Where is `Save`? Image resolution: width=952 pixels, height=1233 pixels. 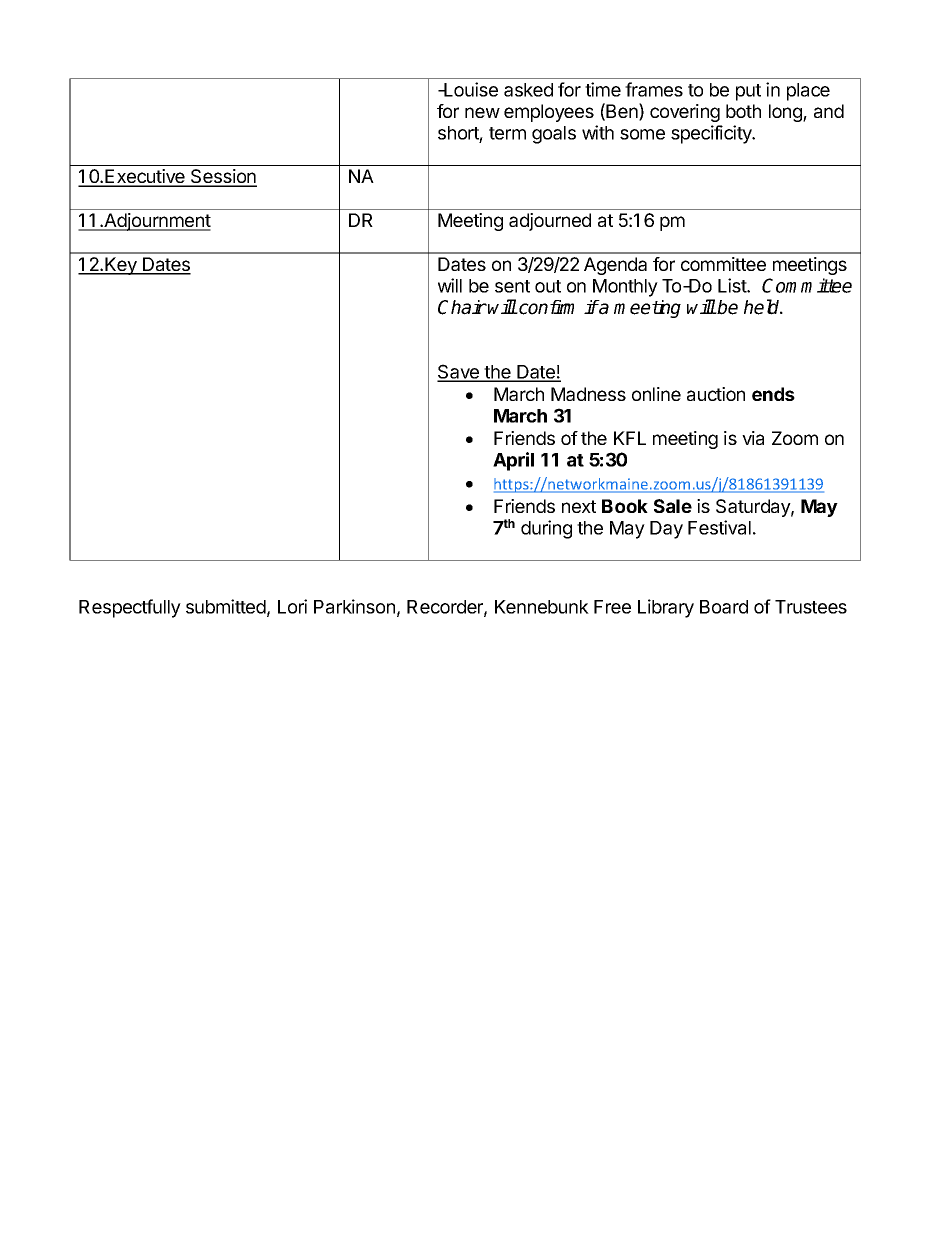
Save is located at coordinates (459, 372).
